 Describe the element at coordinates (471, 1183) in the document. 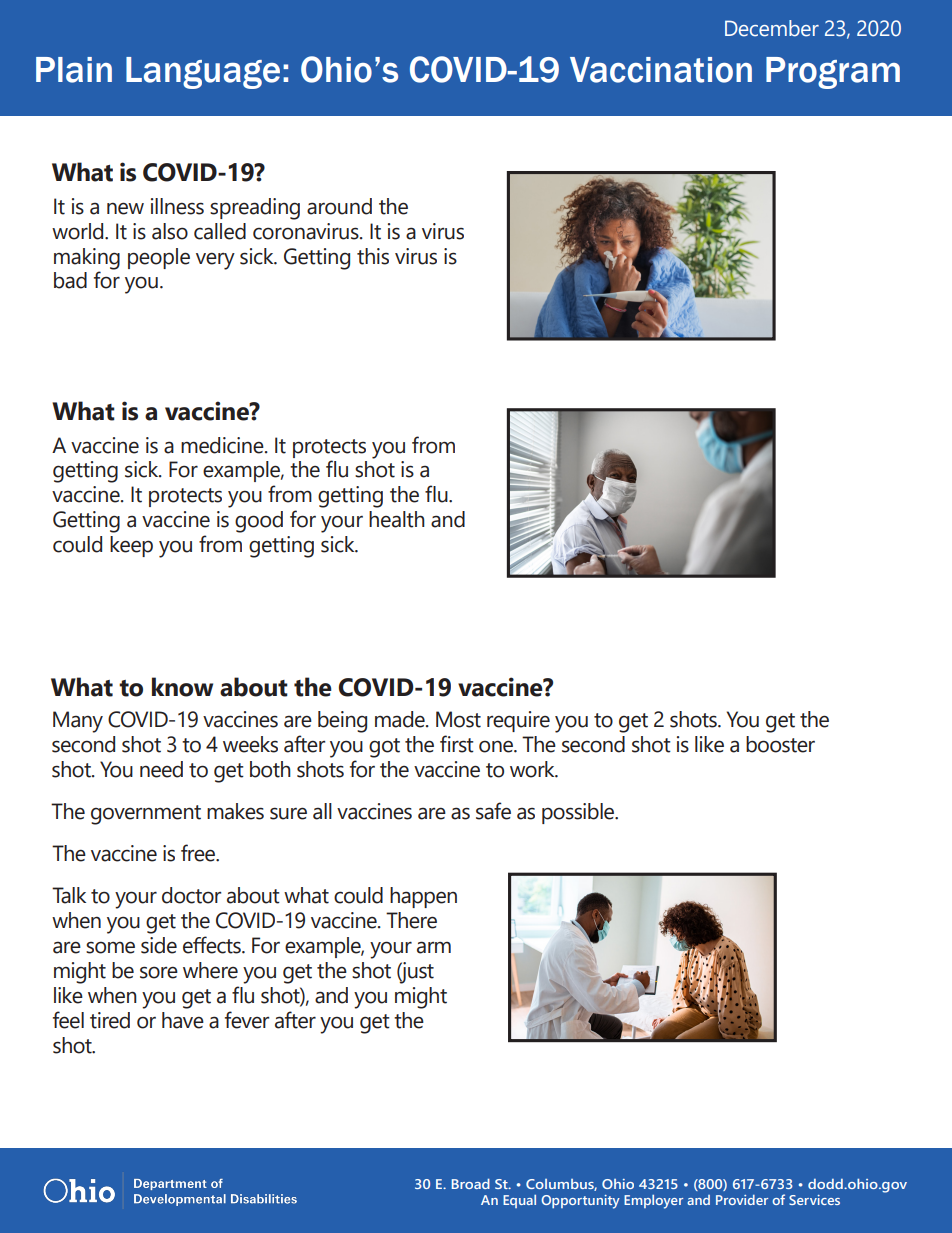

I see `Broad` at that location.
